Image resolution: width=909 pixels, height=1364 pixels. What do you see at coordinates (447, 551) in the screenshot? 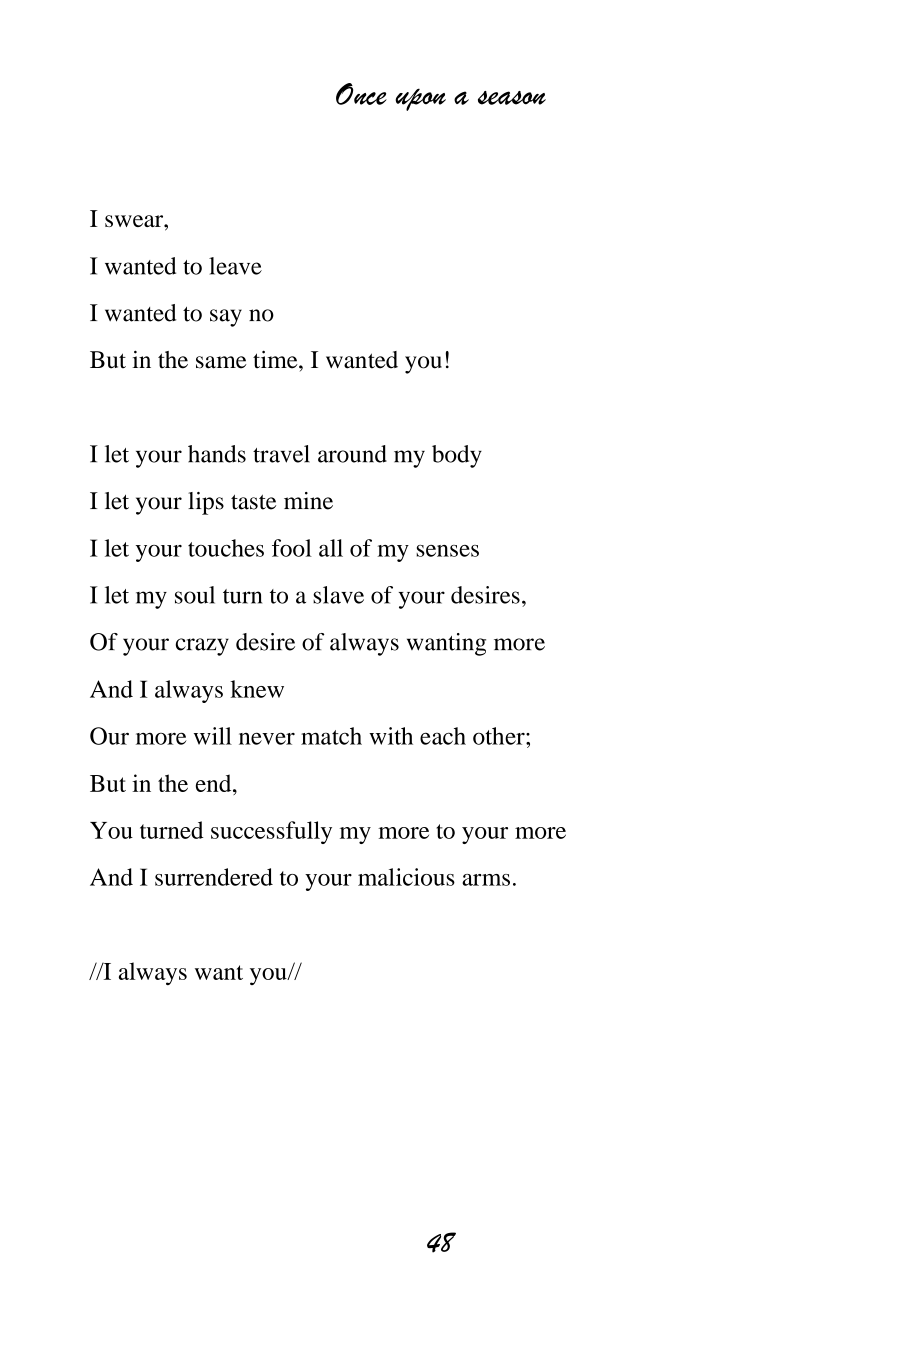
I see `senses` at bounding box center [447, 551].
